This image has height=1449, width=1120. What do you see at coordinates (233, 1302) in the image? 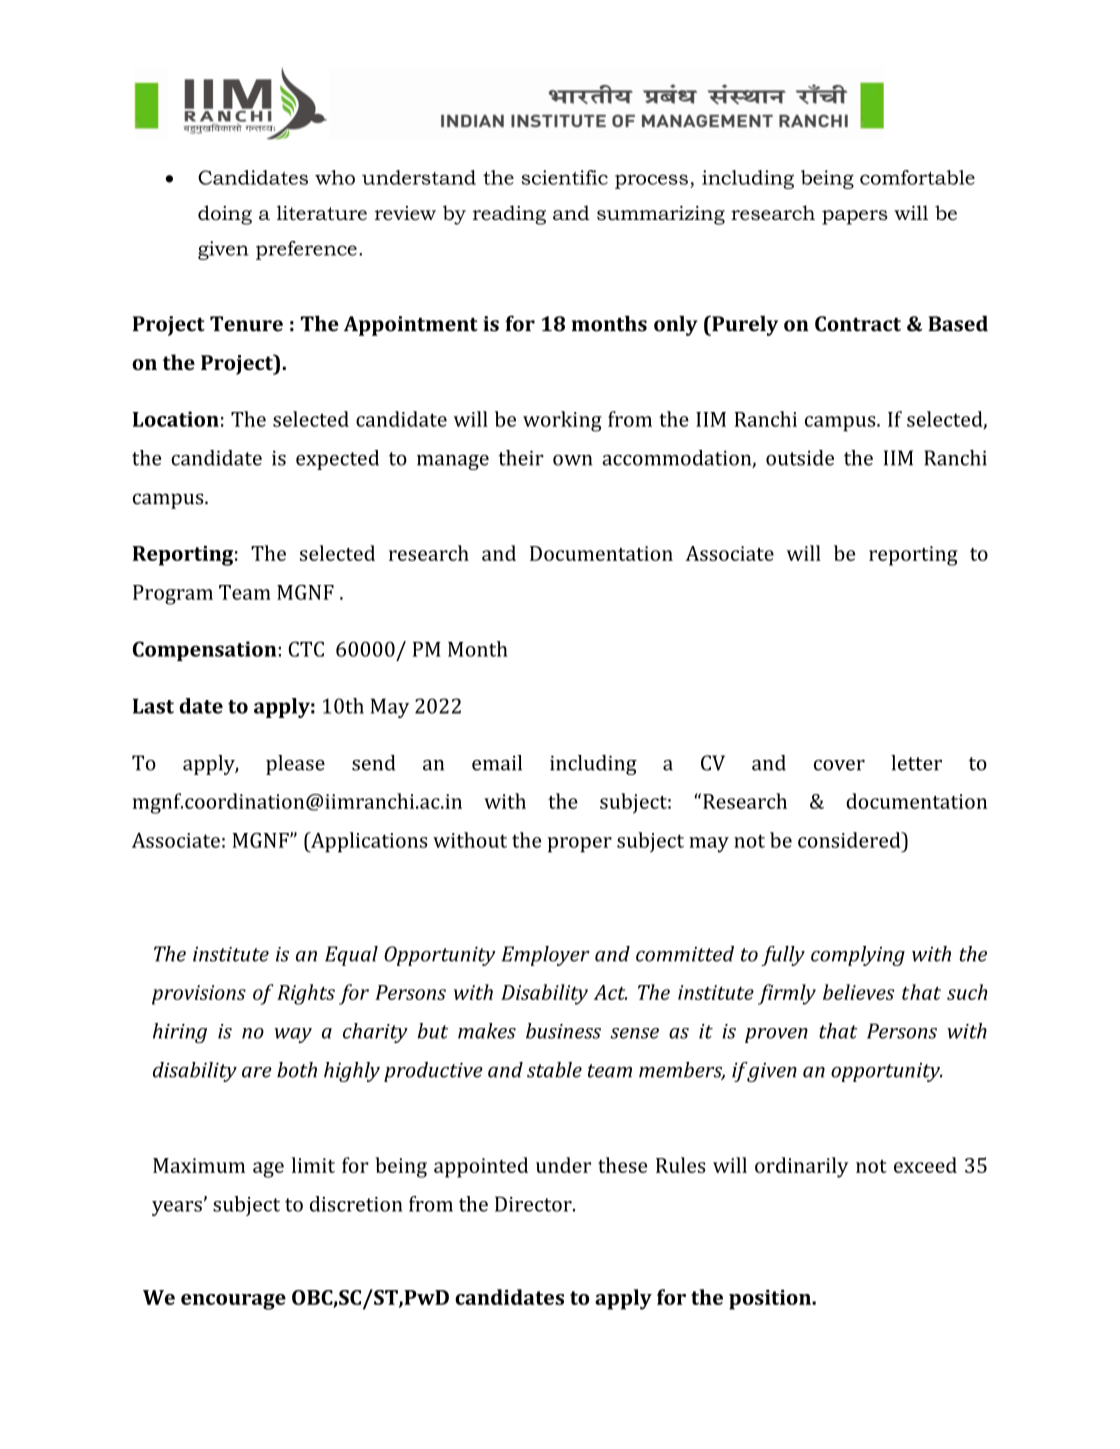
I see `encourage` at bounding box center [233, 1302].
